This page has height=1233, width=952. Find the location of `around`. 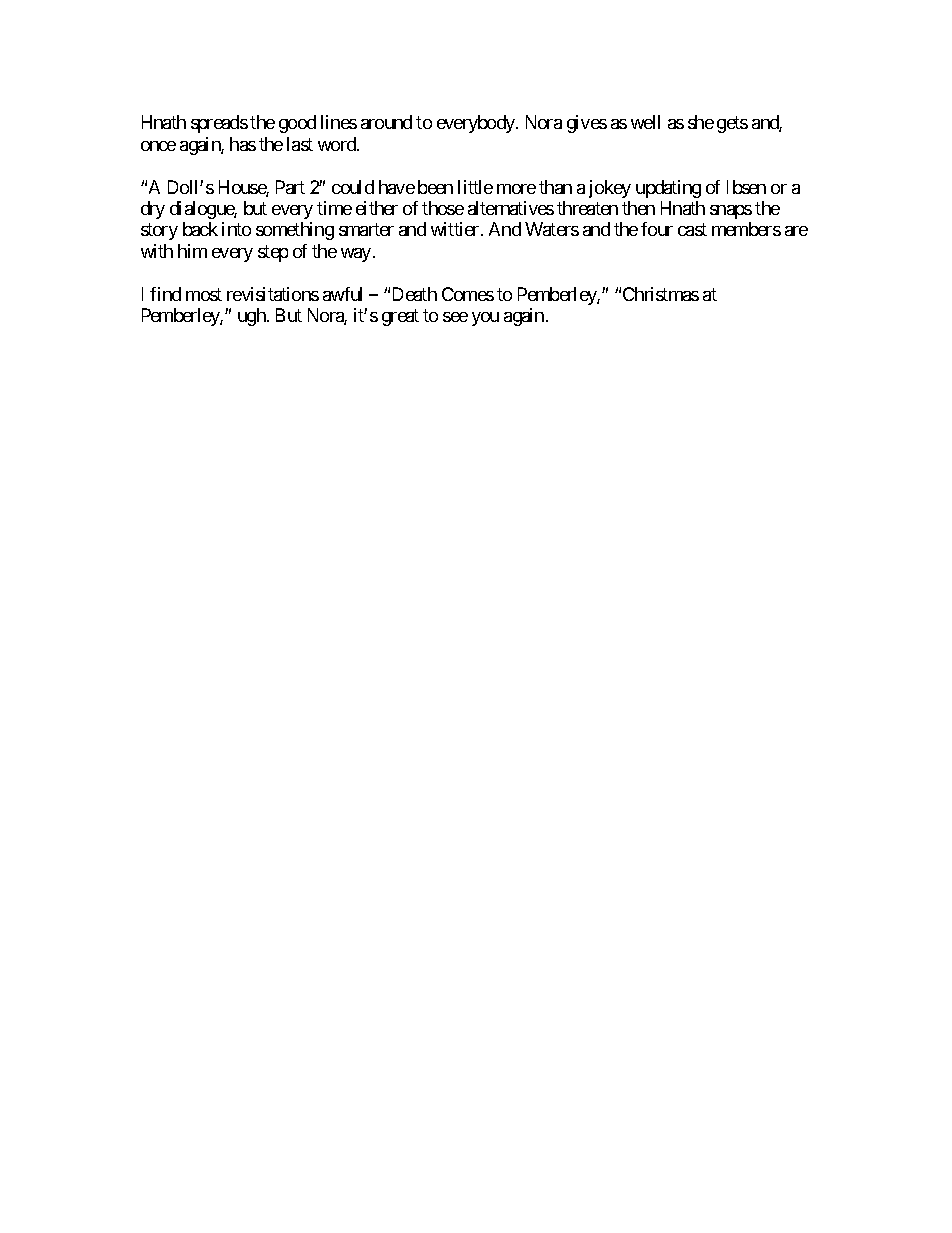

around is located at coordinates (386, 122).
